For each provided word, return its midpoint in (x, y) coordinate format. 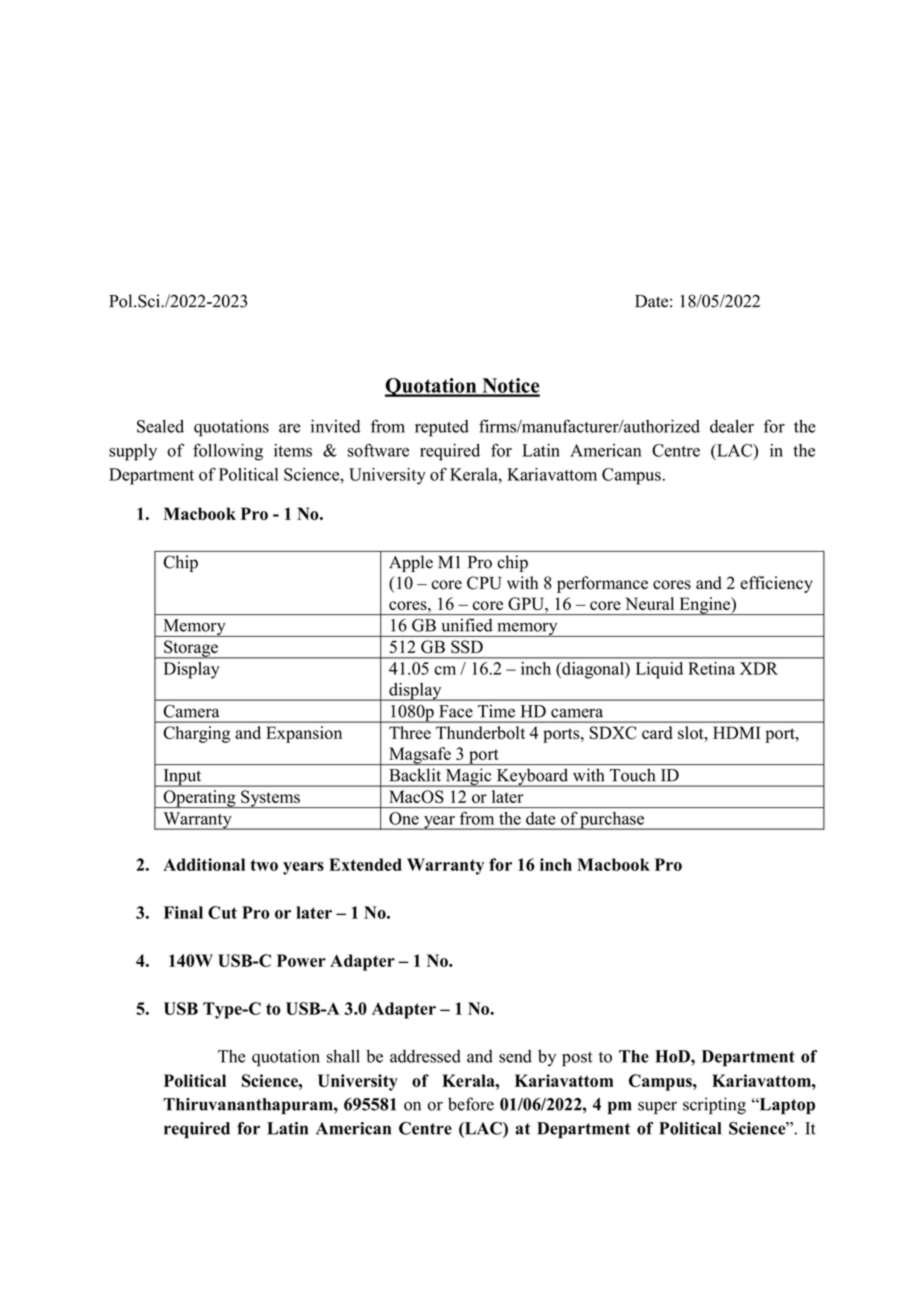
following (228, 452)
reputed (442, 428)
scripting (714, 1105)
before (471, 1104)
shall (343, 1056)
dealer (732, 426)
